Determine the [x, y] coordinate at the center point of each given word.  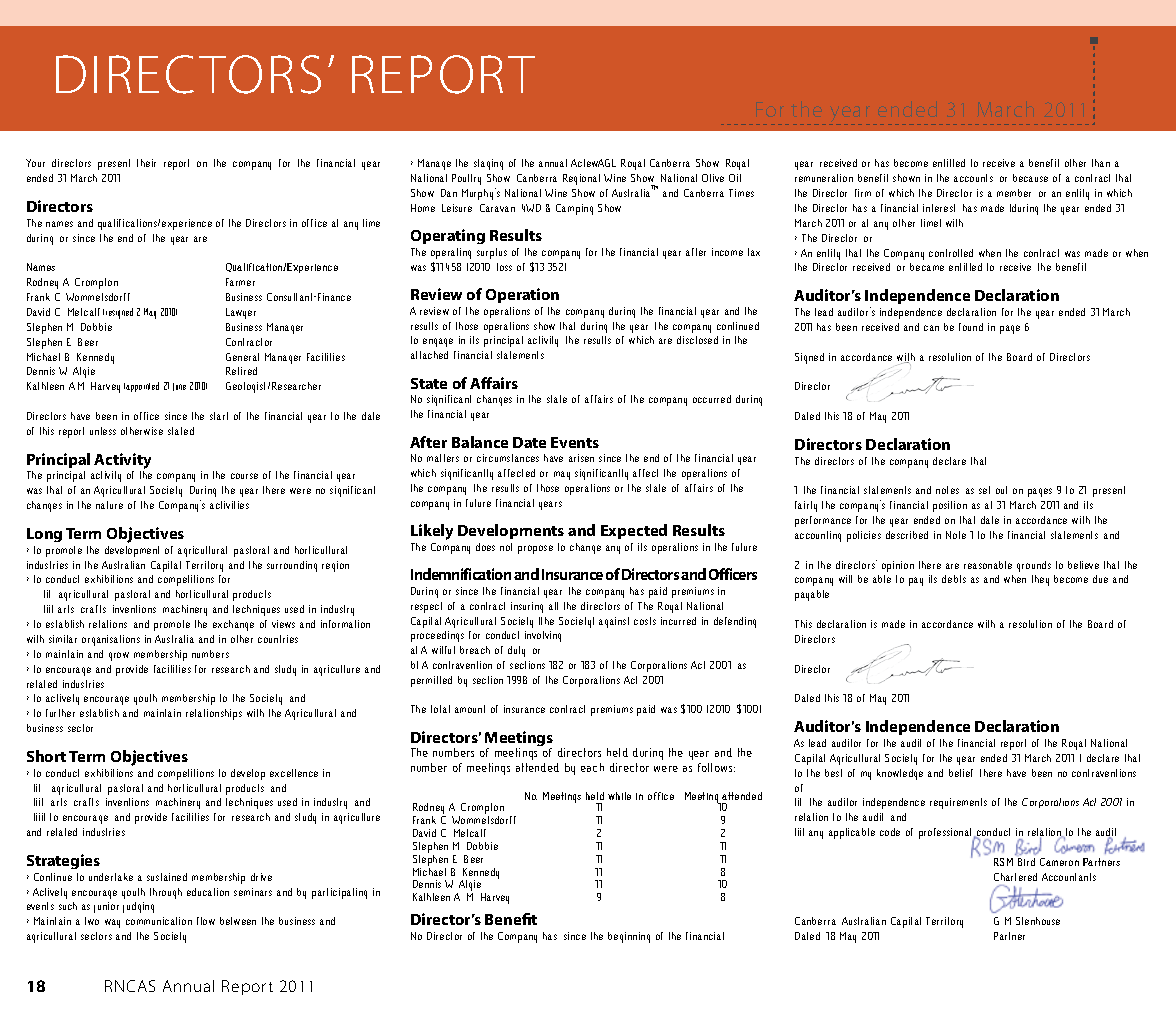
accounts [973, 178]
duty [516, 651]
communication [159, 921]
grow [119, 656]
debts [954, 579]
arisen [581, 458]
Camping [574, 209]
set [984, 490]
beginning [629, 937]
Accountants [1069, 877]
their [146, 163]
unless [103, 431]
